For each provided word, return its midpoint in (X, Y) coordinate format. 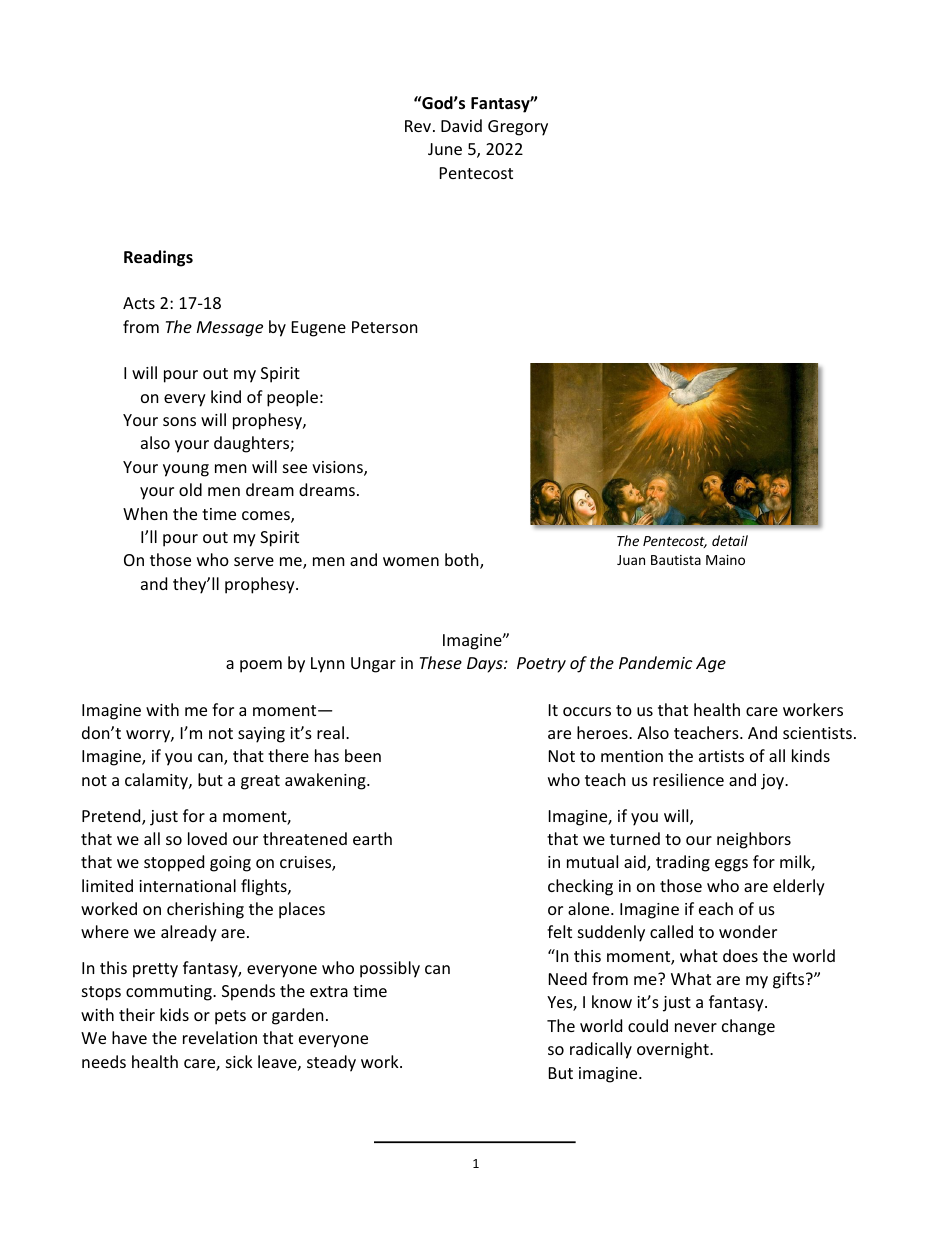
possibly (390, 969)
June (445, 149)
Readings (158, 258)
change (748, 1027)
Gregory (518, 128)
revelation (220, 1037)
